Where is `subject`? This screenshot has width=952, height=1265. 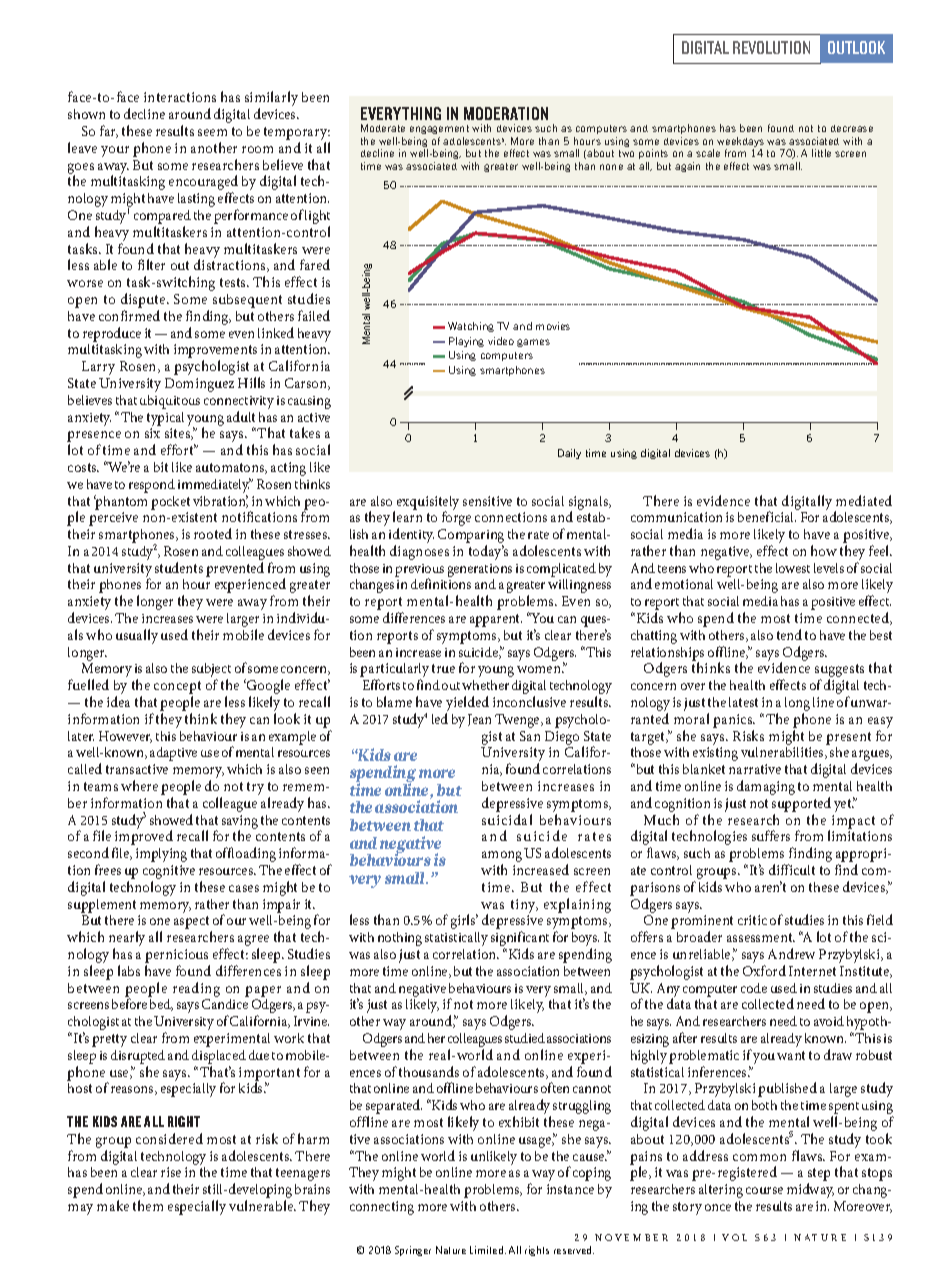 subject is located at coordinates (211, 671).
